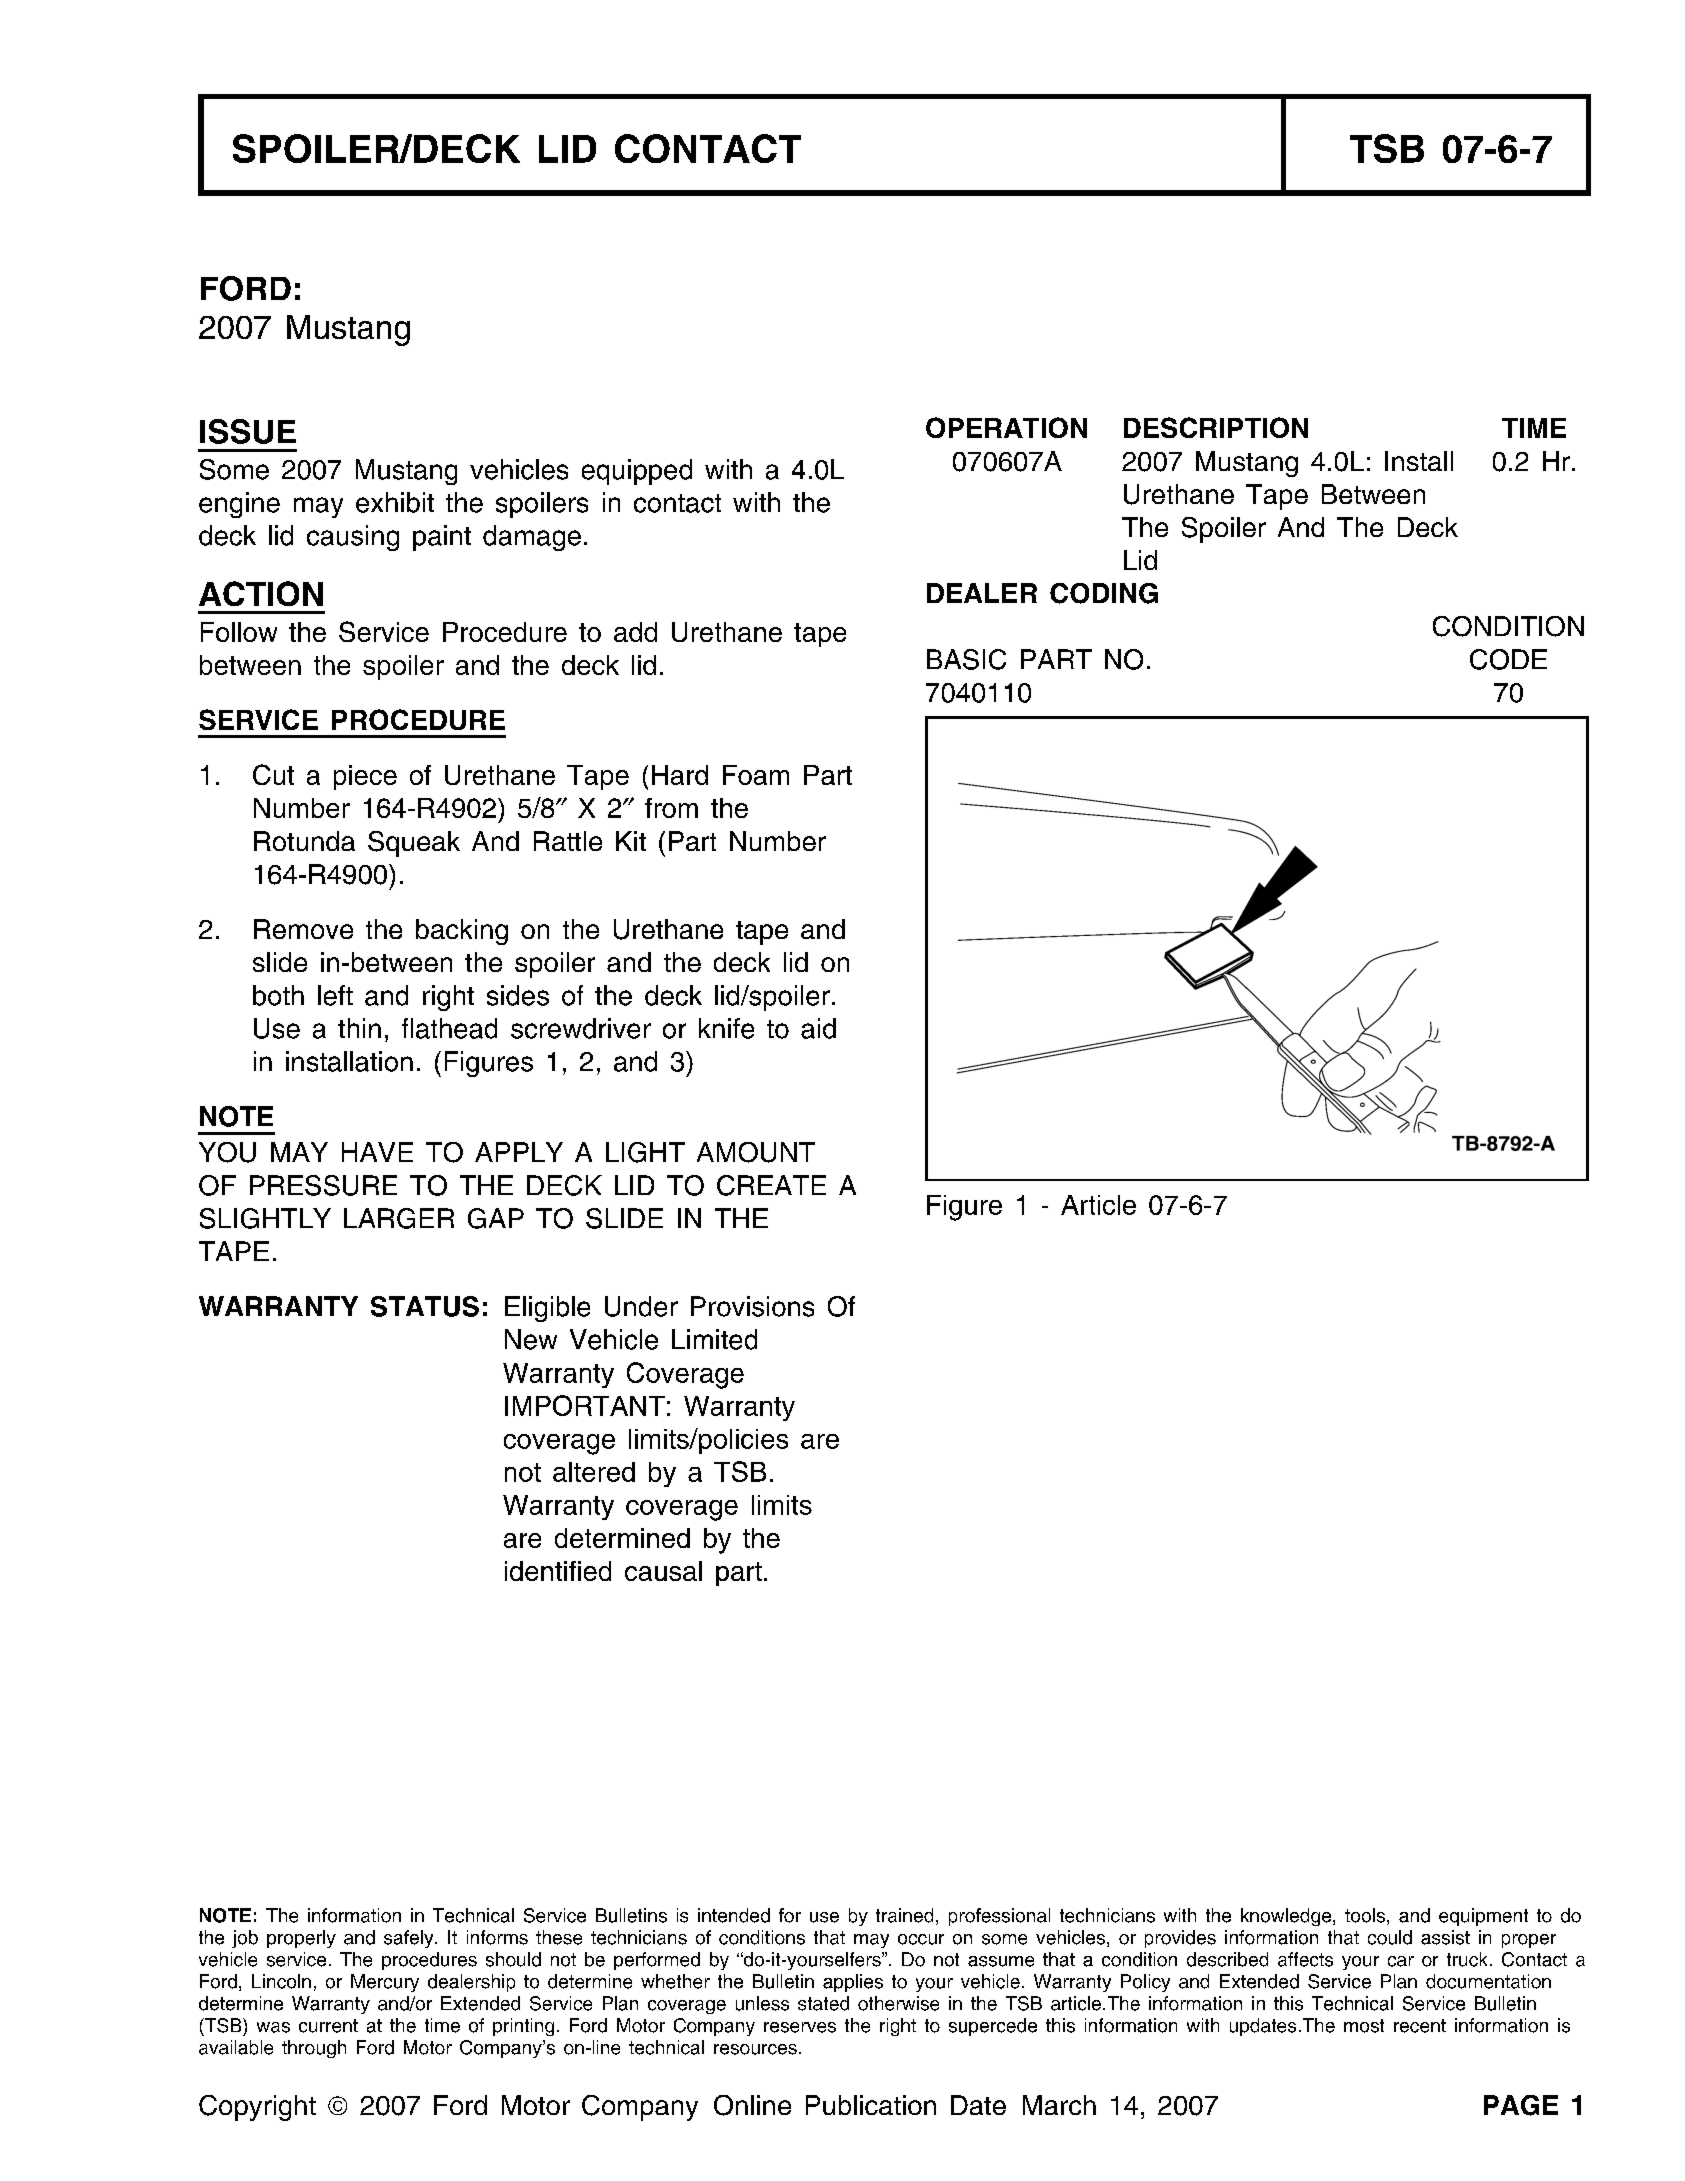 This document has height=2181, width=1685. What do you see at coordinates (1216, 427) in the document?
I see `DESCRIPTION` at bounding box center [1216, 427].
